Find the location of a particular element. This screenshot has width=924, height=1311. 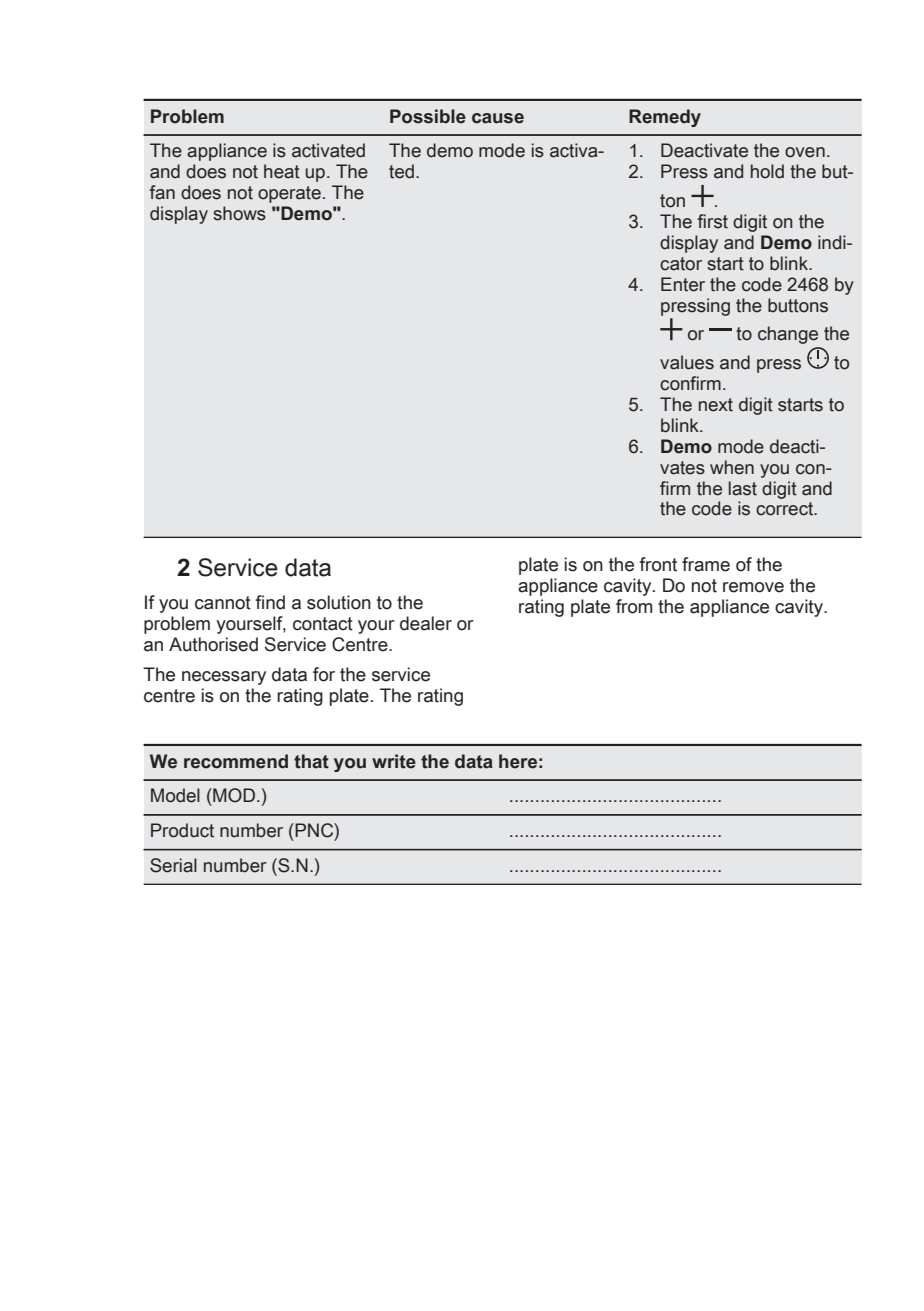

cannot is located at coordinates (223, 603).
